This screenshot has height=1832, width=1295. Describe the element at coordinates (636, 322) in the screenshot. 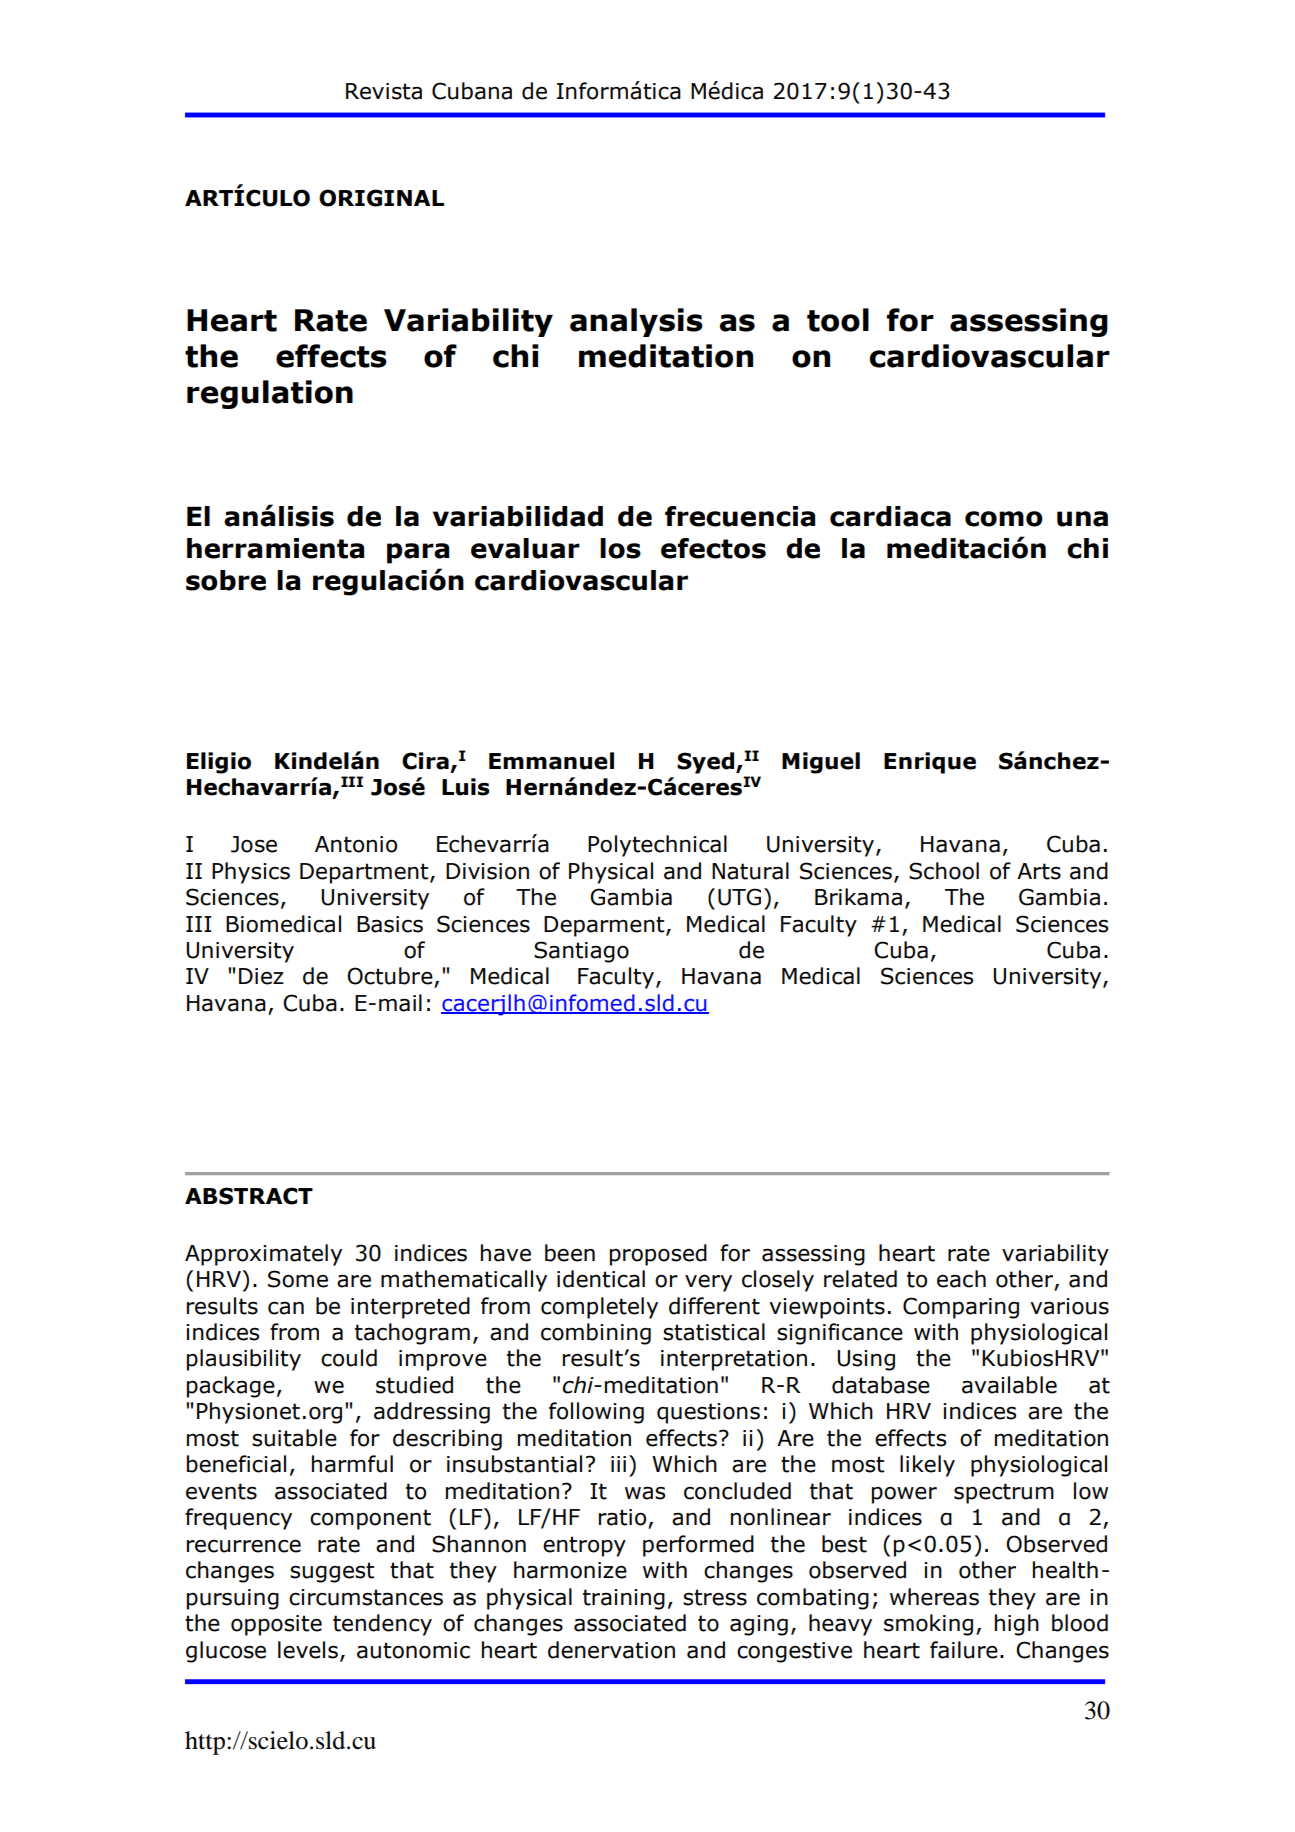

I see `analysis` at that location.
